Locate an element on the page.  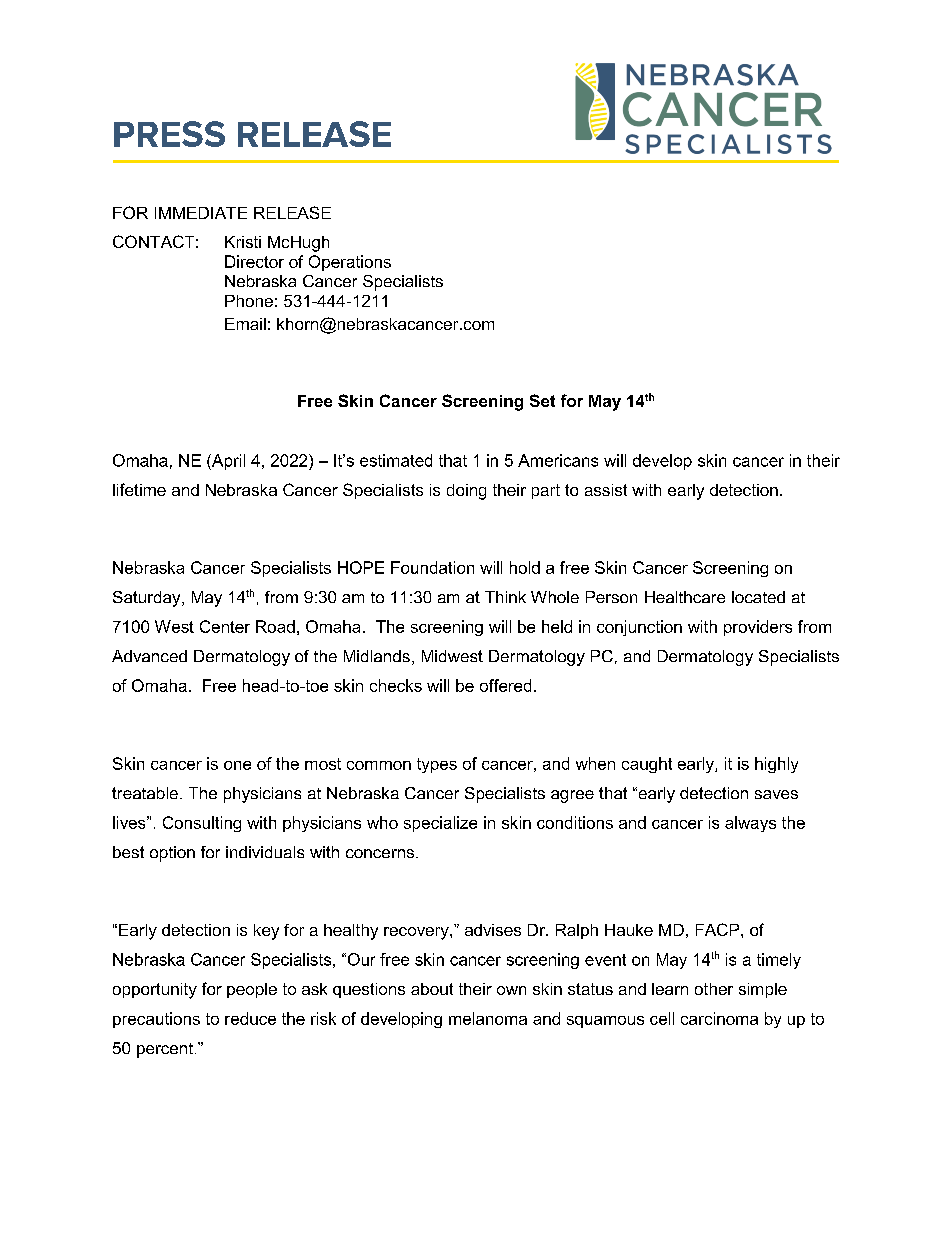
Healthcare is located at coordinates (685, 597).
